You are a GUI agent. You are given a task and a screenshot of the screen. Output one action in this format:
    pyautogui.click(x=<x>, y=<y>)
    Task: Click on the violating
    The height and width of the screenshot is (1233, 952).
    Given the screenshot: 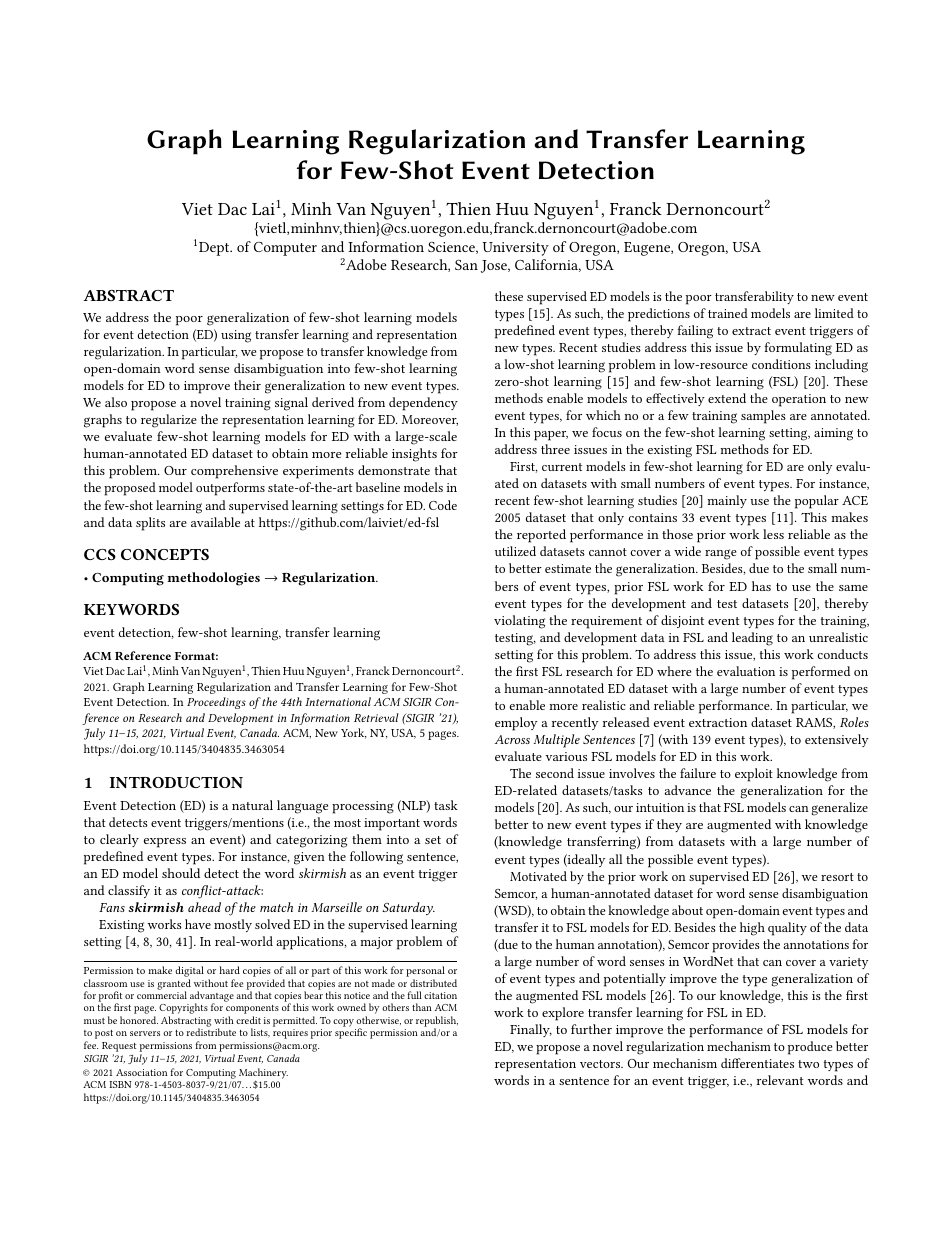 What is the action you would take?
    pyautogui.click(x=519, y=622)
